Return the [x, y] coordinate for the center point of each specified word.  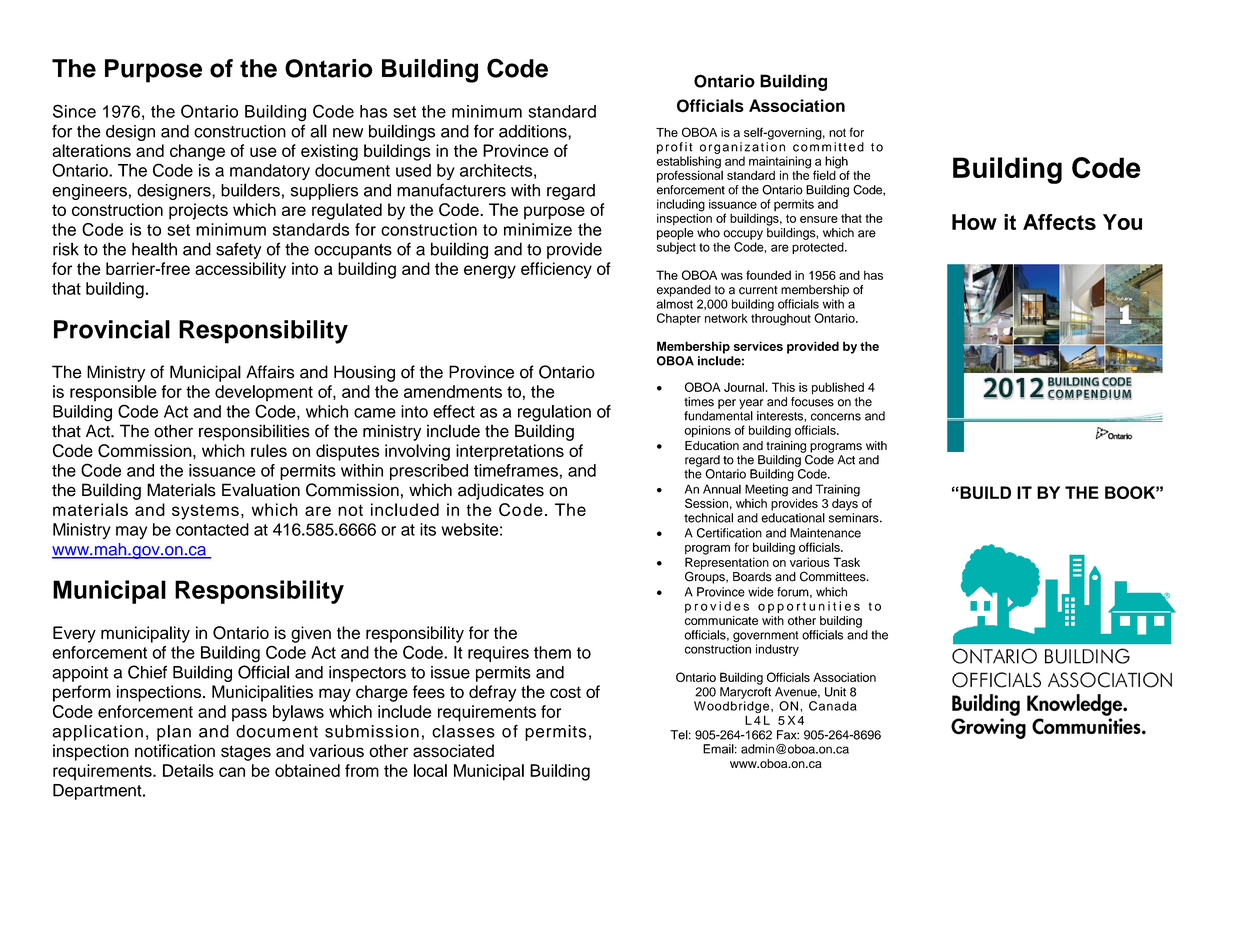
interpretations [510, 452]
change [197, 152]
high [837, 163]
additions [534, 131]
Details [188, 770]
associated [453, 751]
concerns [836, 417]
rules [269, 450]
